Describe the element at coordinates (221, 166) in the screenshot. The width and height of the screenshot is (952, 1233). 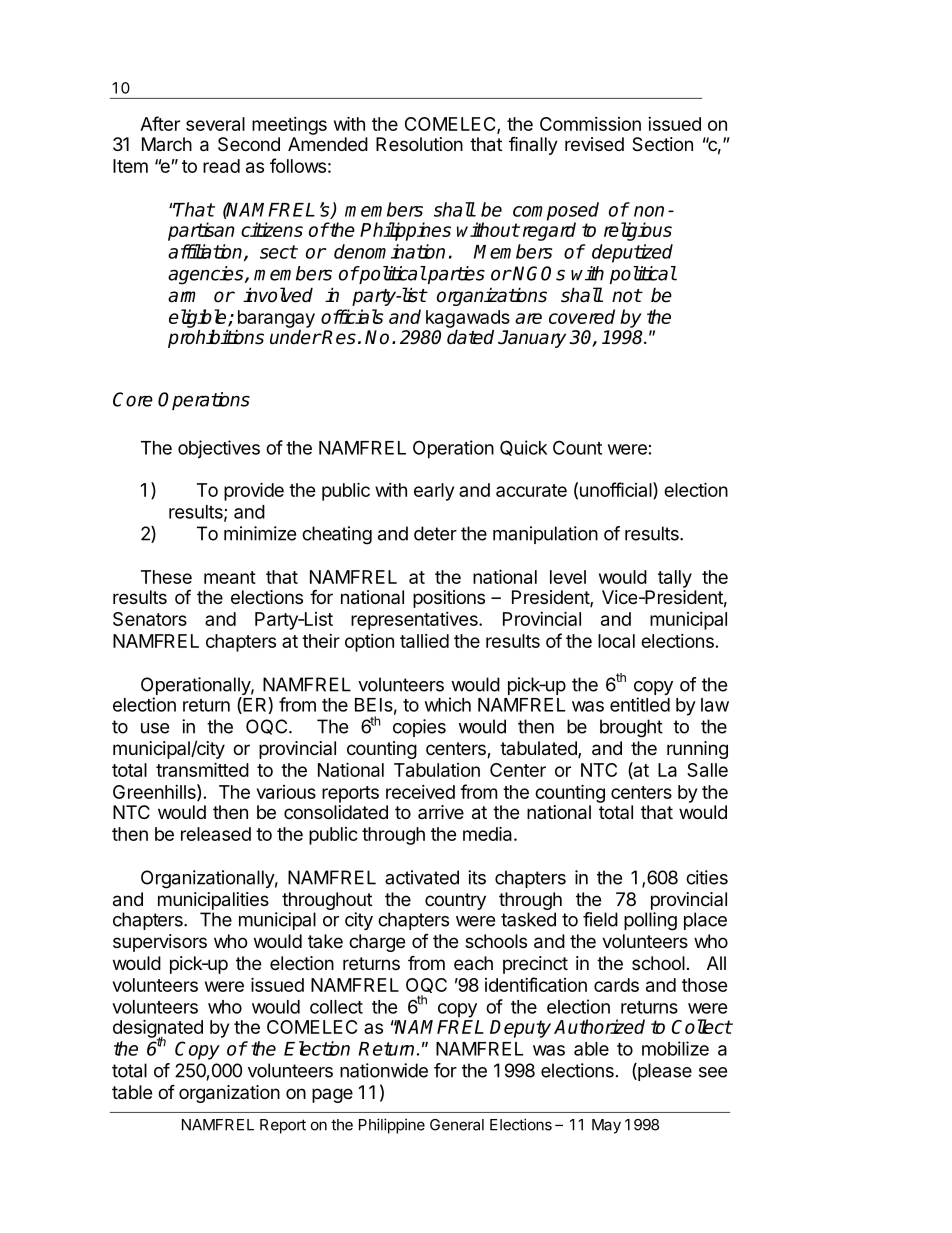
I see `read` at that location.
